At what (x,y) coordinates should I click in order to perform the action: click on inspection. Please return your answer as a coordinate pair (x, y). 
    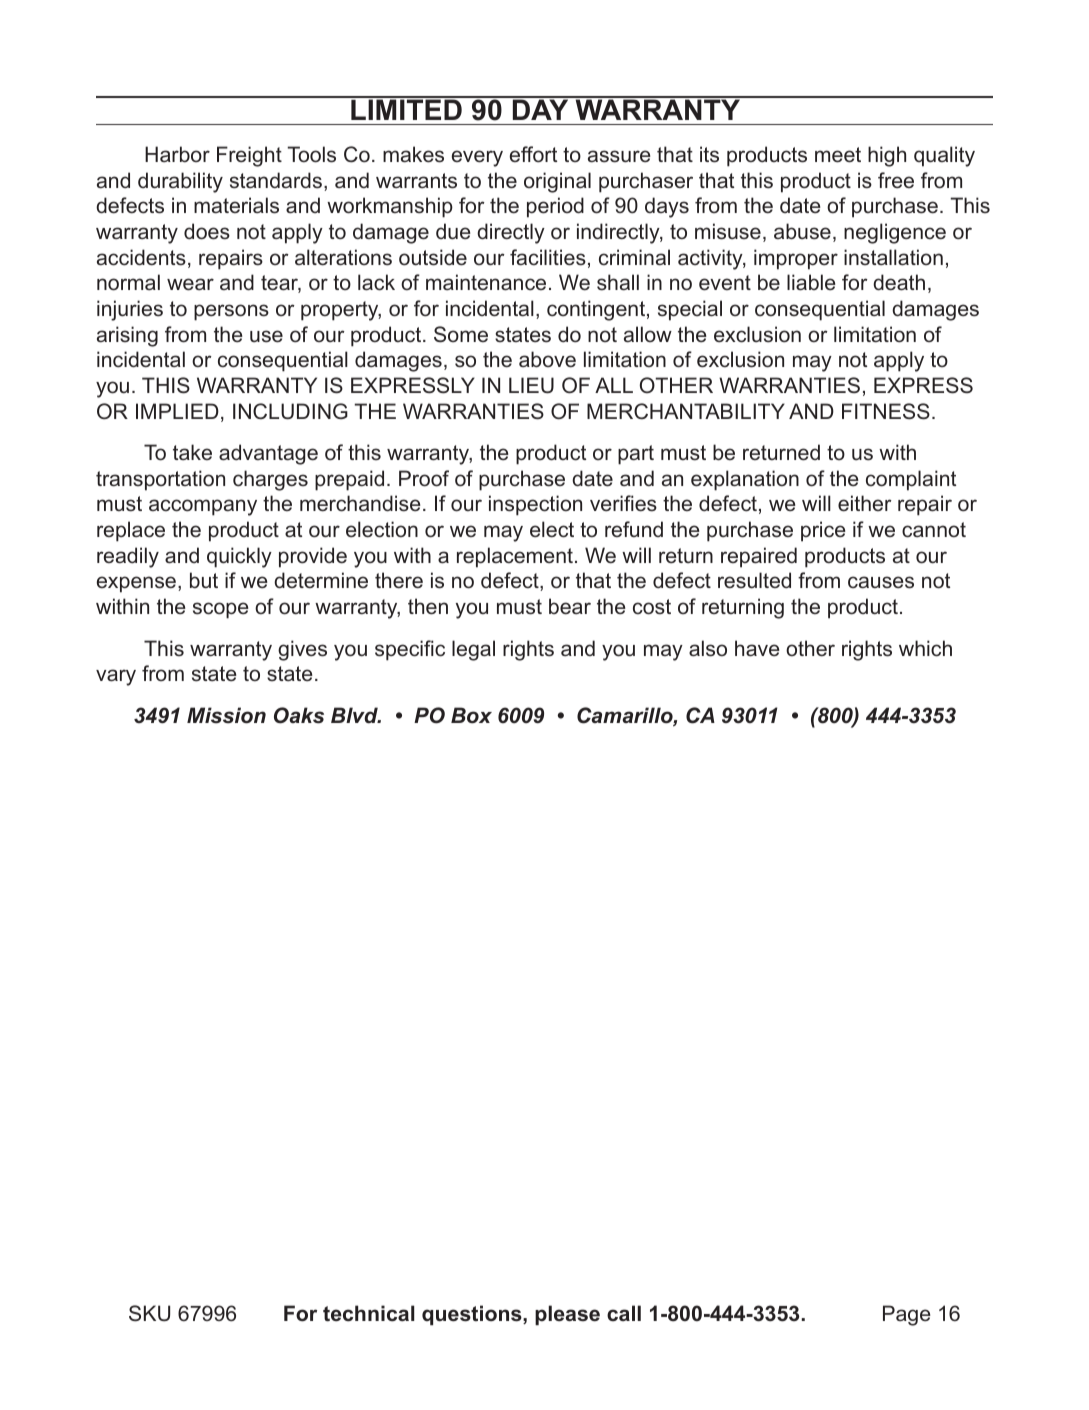
    Looking at the image, I should click on (535, 505).
